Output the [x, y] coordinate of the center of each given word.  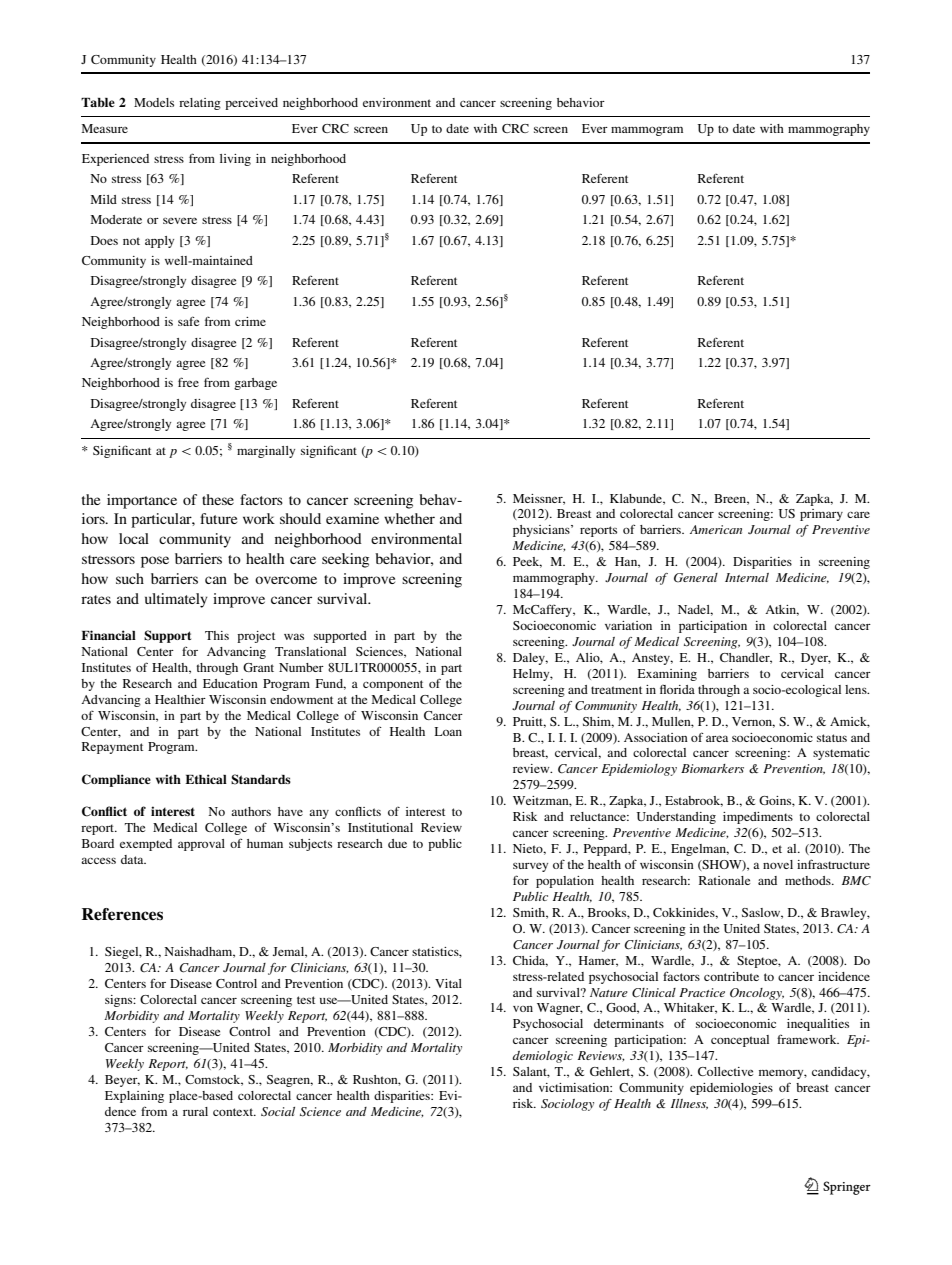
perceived [251, 104]
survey [530, 867]
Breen [731, 499]
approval [201, 845]
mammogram [647, 131]
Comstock [214, 1080]
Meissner [539, 499]
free [188, 382]
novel [778, 864]
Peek [527, 562]
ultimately [176, 600]
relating [200, 104]
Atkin [782, 610]
